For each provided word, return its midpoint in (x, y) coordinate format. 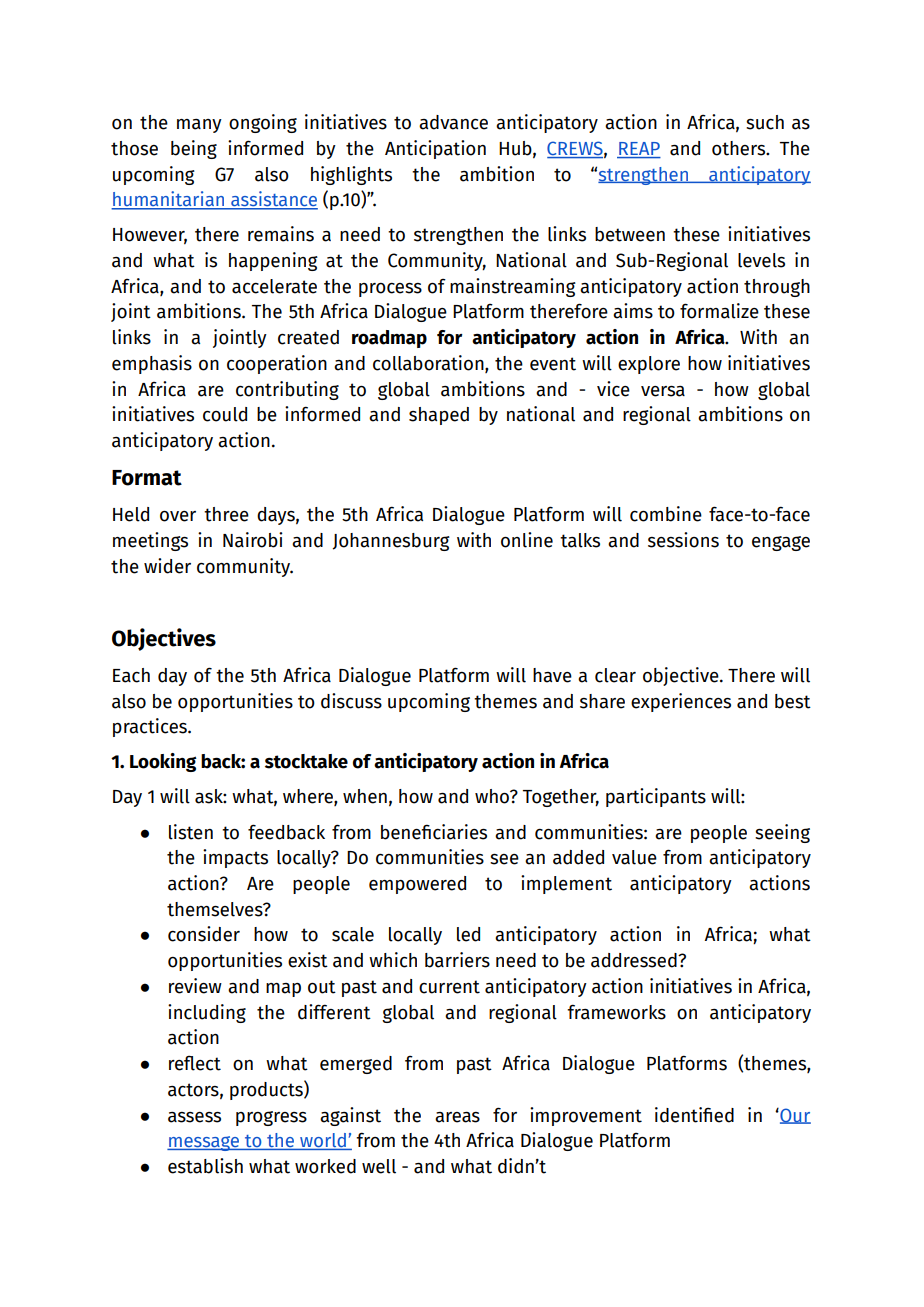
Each (131, 675)
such (765, 122)
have (552, 675)
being (194, 149)
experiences (681, 702)
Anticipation (435, 149)
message (204, 1143)
